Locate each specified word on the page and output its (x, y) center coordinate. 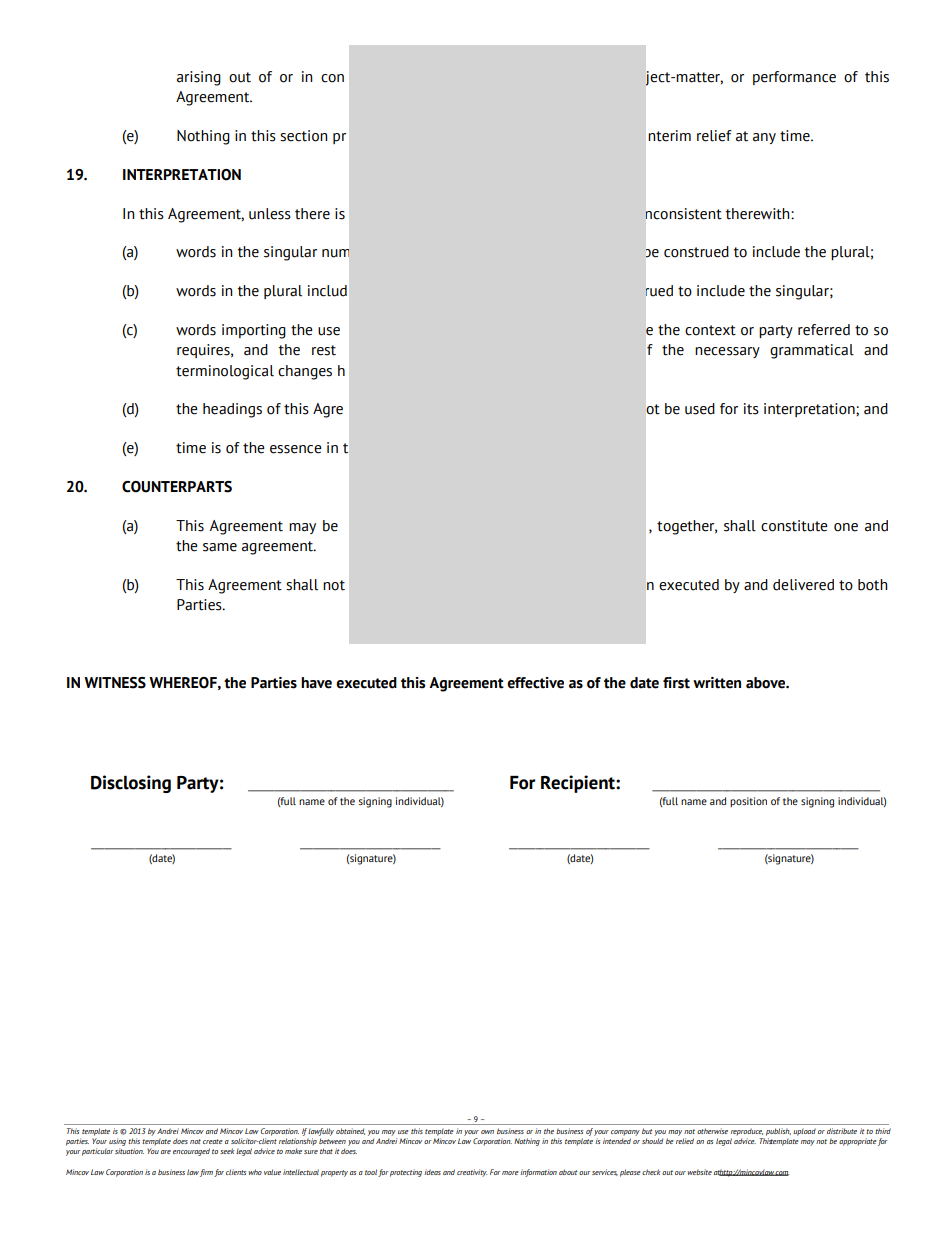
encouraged (191, 1152)
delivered (803, 585)
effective (535, 683)
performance (794, 78)
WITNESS (115, 683)
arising (199, 78)
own (487, 1132)
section (303, 136)
